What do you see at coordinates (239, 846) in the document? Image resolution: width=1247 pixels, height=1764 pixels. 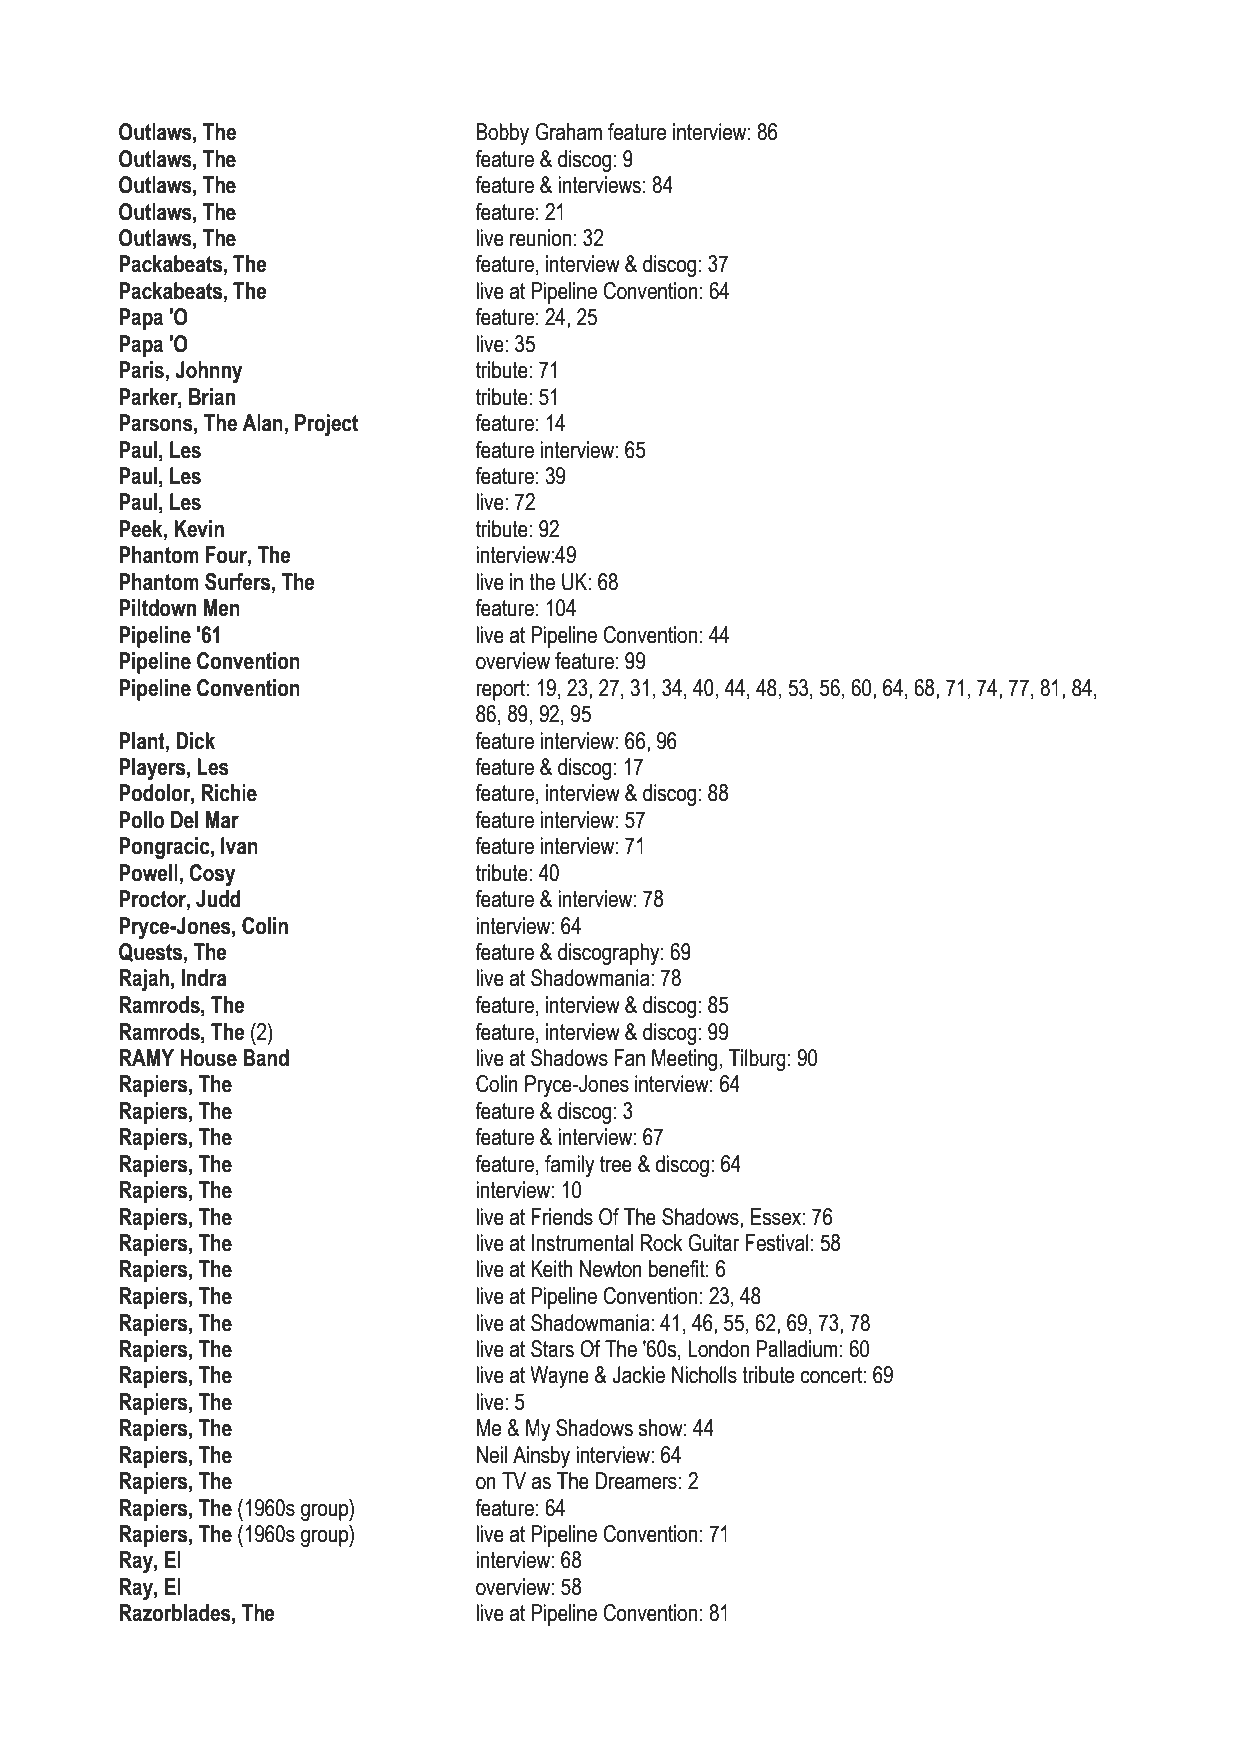 I see `Ivan` at bounding box center [239, 846].
